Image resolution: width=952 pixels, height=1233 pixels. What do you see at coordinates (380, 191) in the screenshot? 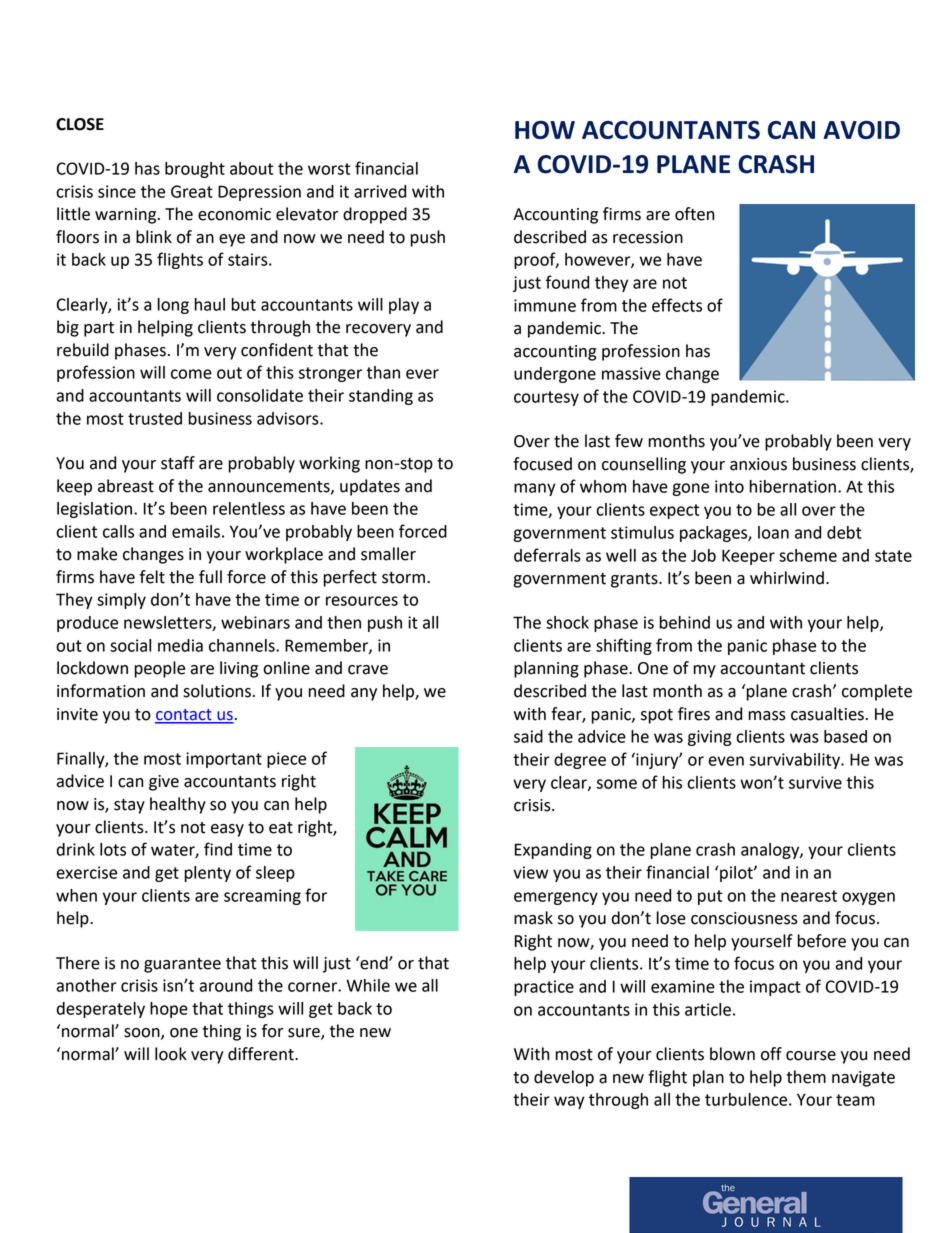
I see `arrived` at bounding box center [380, 191].
